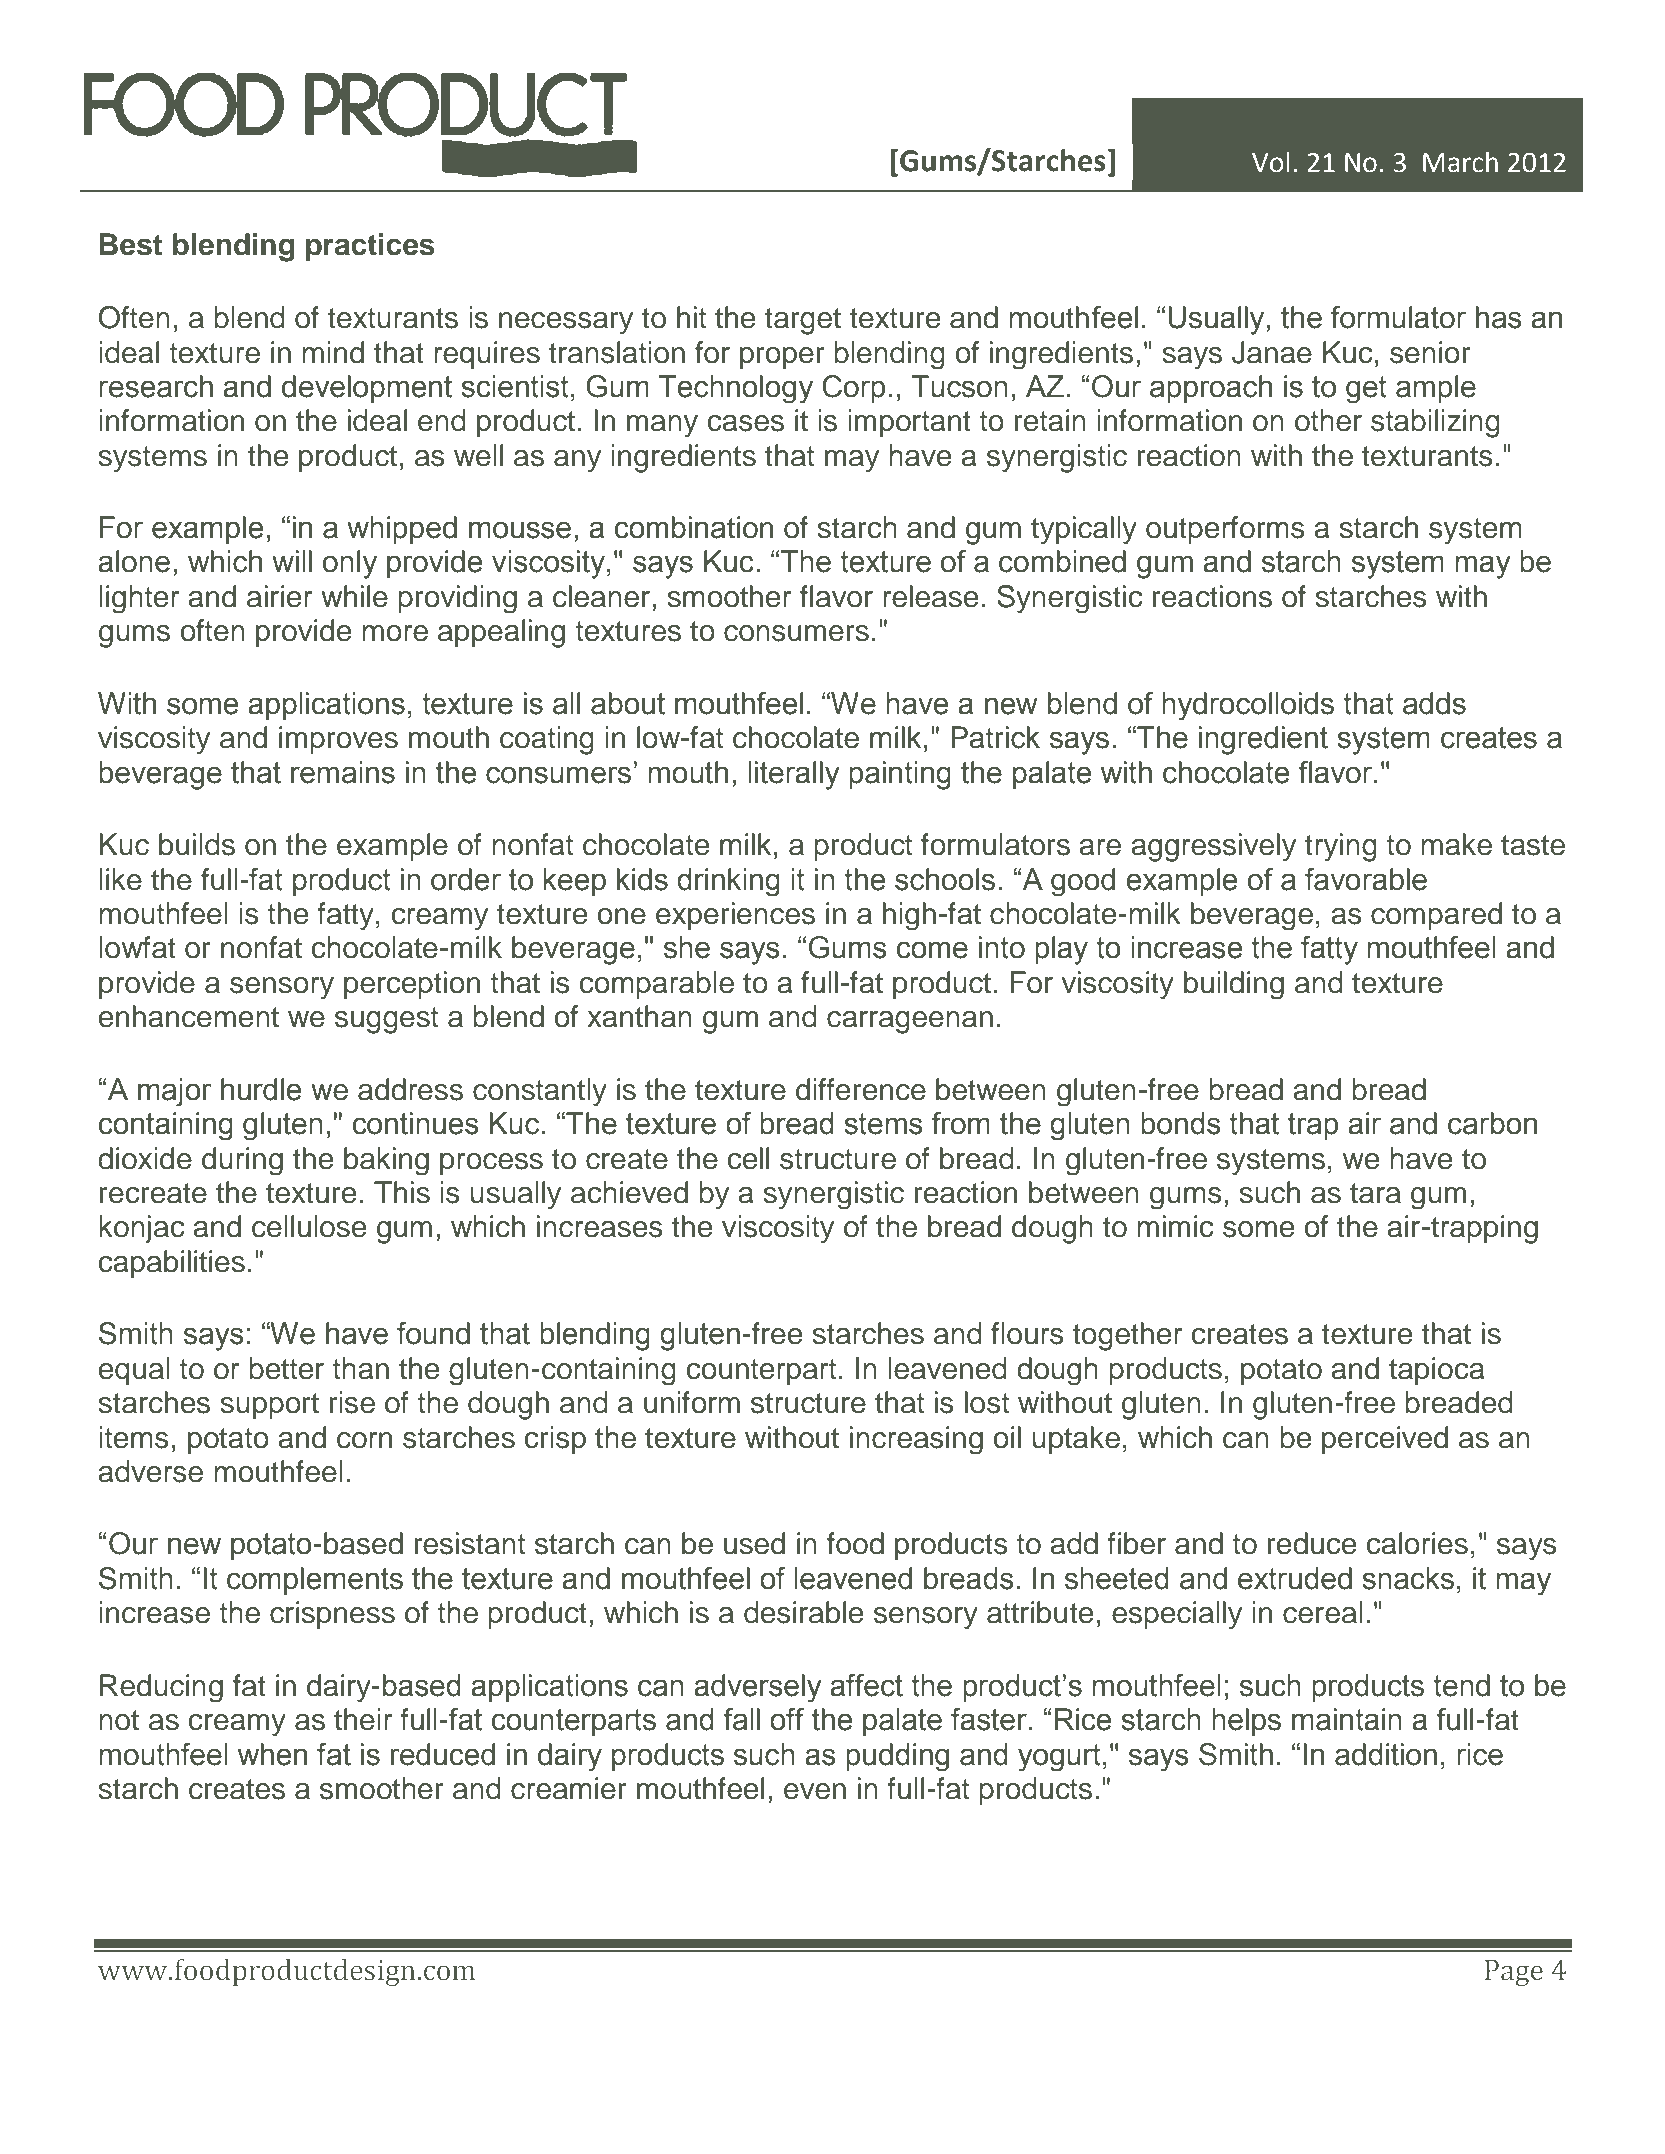 This page has height=2154, width=1665. I want to click on carbon, so click(1492, 1123).
